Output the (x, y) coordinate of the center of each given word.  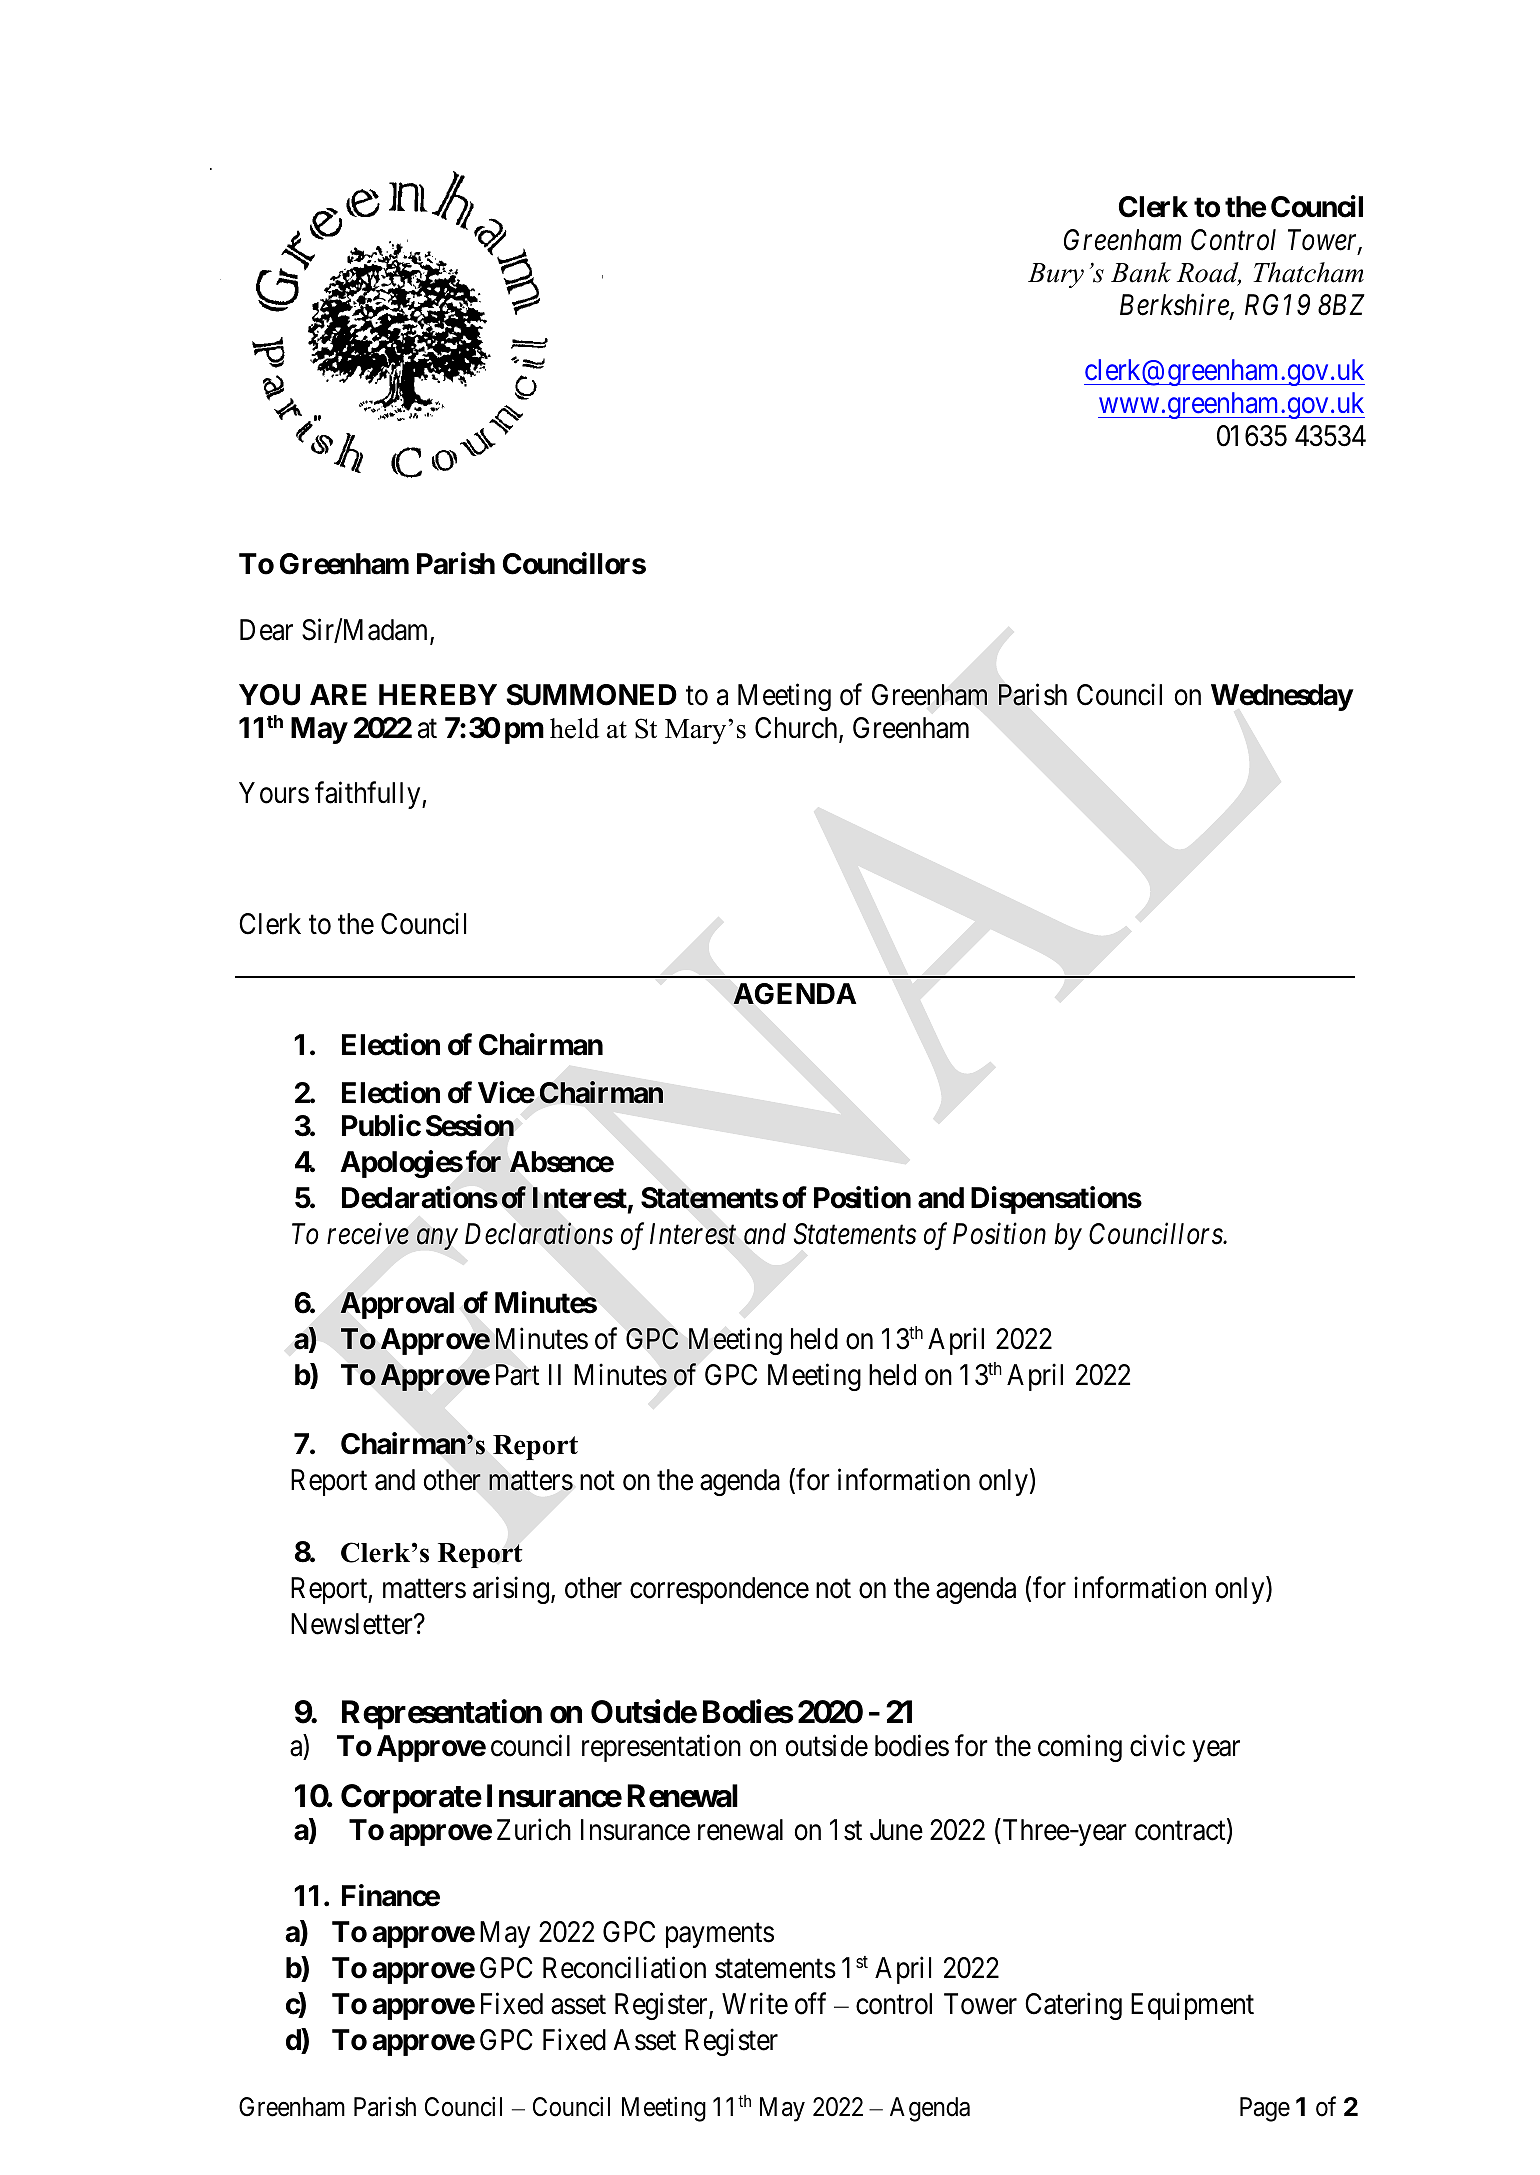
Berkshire (1175, 306)
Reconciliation (624, 1967)
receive (368, 1234)
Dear (266, 630)
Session (470, 1126)
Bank (1141, 272)
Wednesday (1282, 697)
